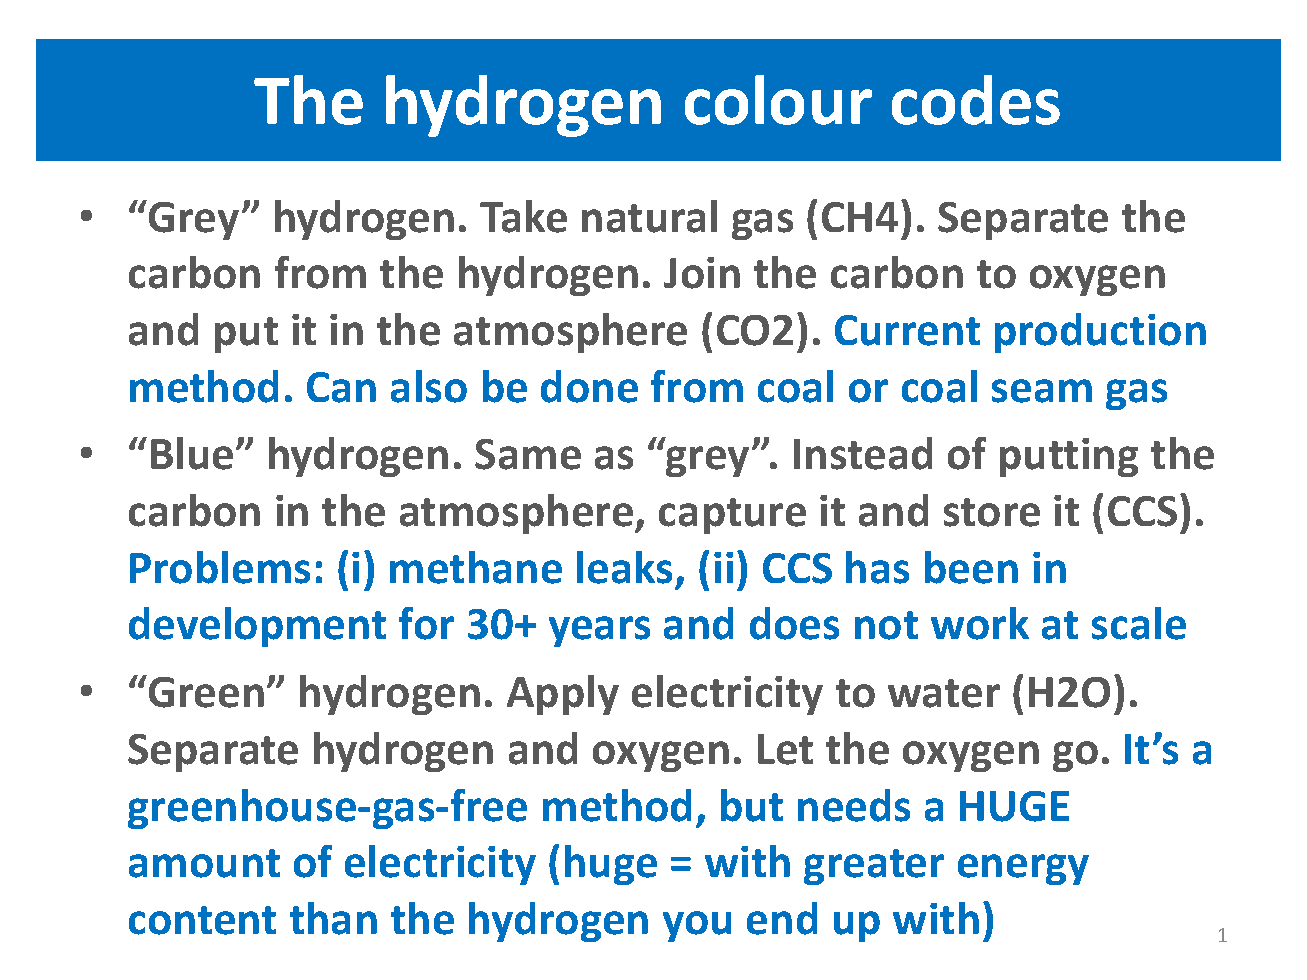 The image size is (1307, 980). Describe the element at coordinates (980, 623) in the screenshot. I see `work` at that location.
